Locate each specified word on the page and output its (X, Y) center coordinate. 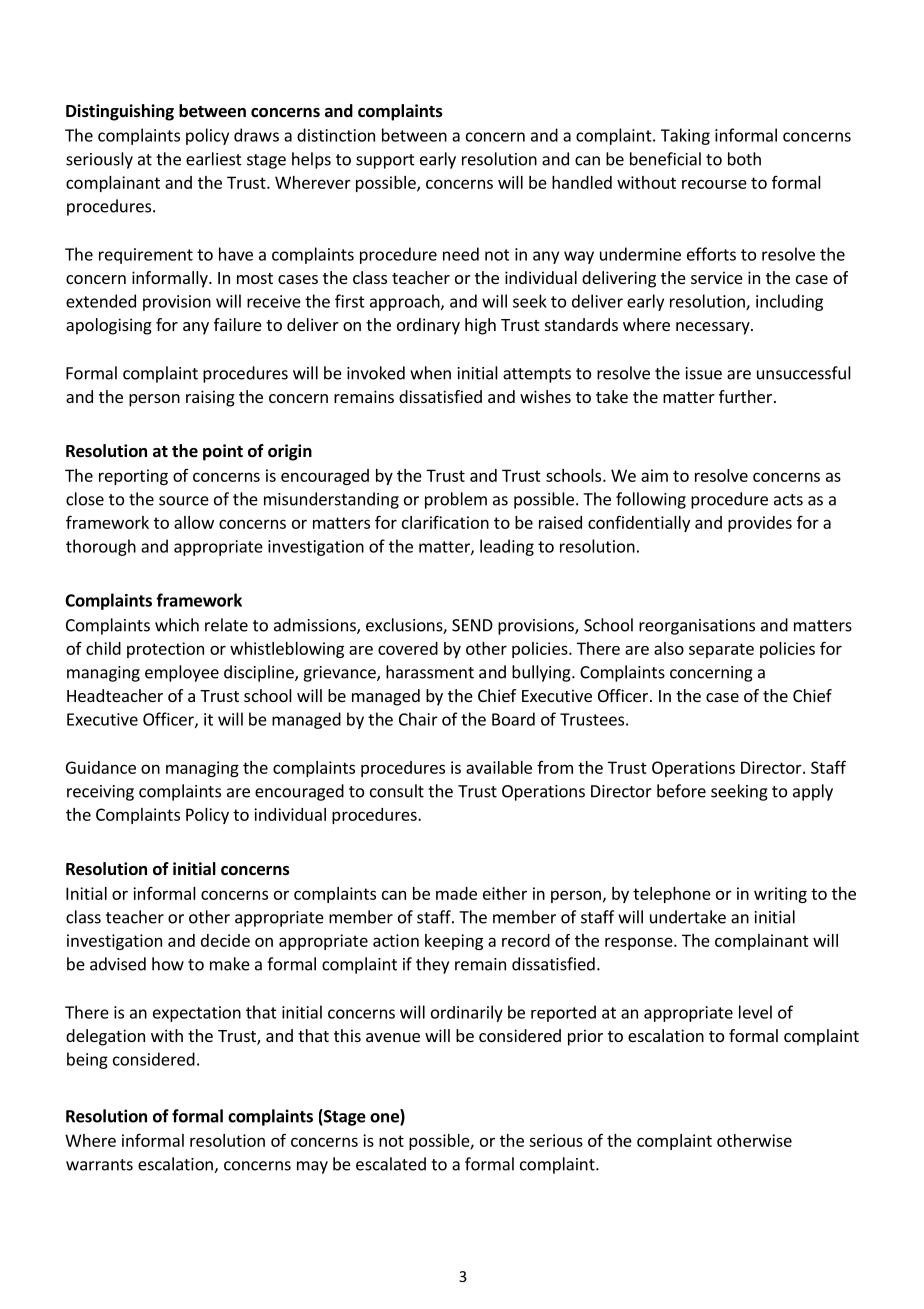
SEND (472, 625)
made (456, 893)
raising (210, 398)
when (430, 373)
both (744, 159)
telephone (672, 895)
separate (721, 650)
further (747, 396)
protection (165, 650)
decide (225, 940)
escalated (391, 1164)
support (385, 161)
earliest (214, 159)
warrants (99, 1165)
